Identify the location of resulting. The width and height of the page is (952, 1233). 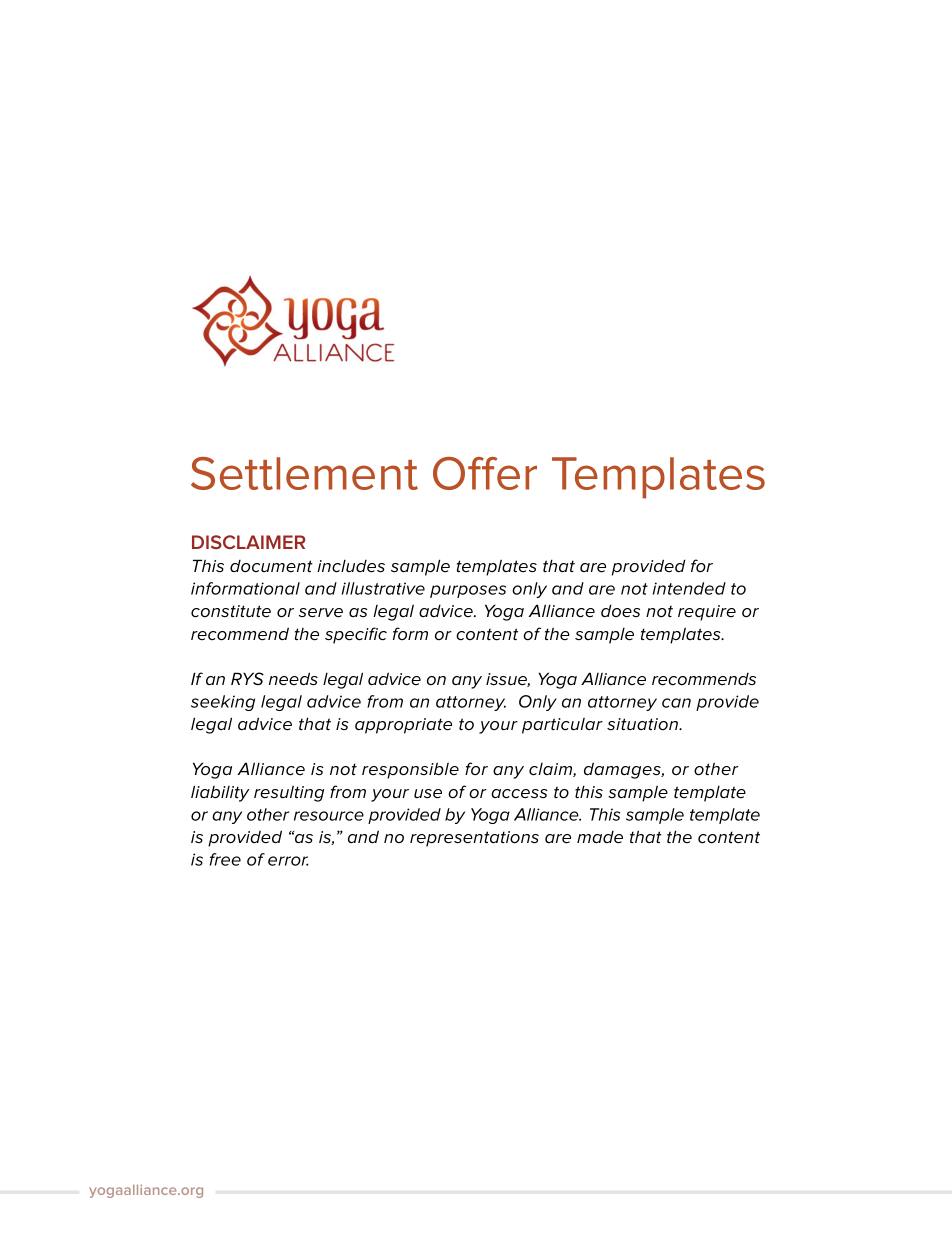
(289, 793).
